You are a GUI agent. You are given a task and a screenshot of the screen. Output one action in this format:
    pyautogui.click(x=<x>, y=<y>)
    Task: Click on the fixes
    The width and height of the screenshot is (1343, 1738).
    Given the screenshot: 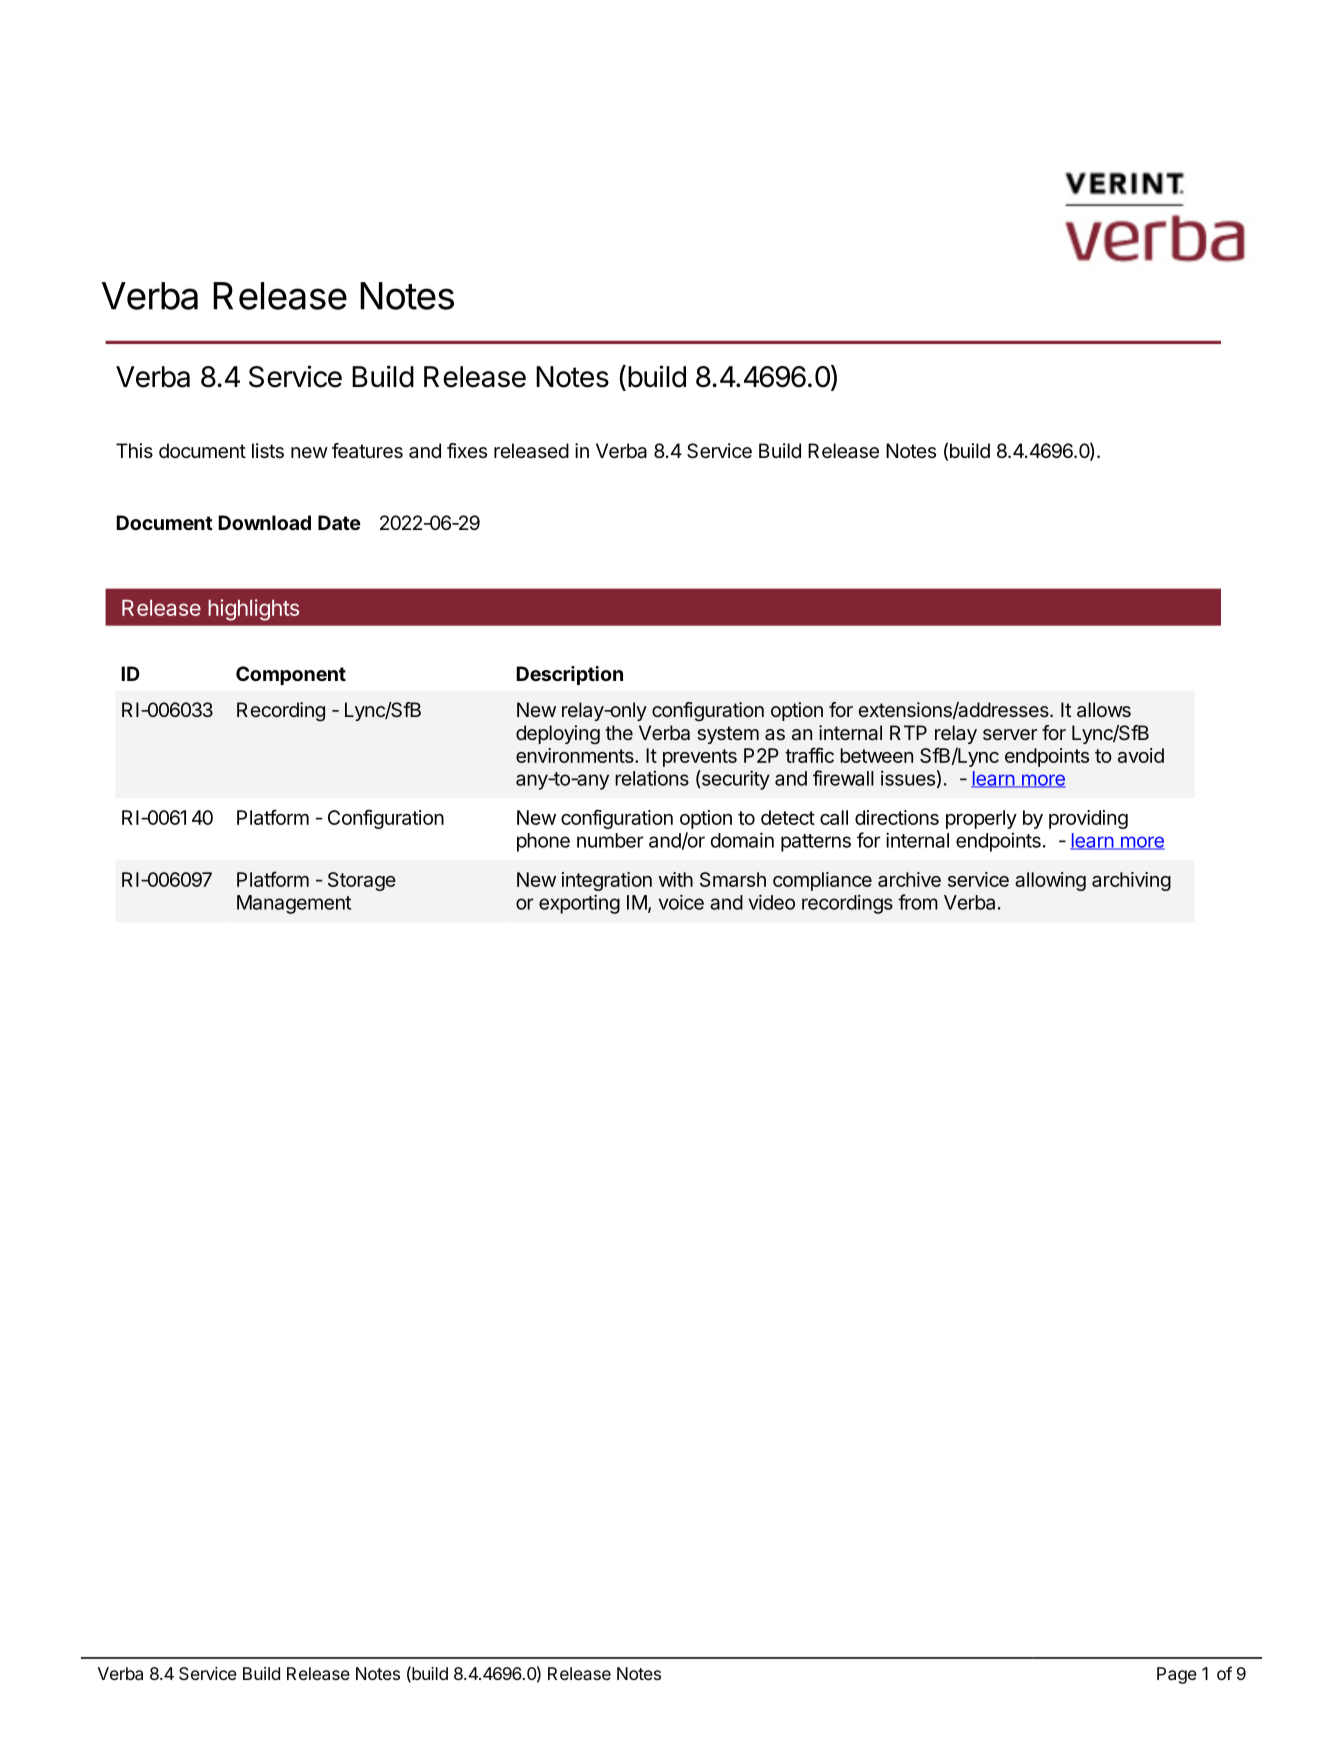 What is the action you would take?
    pyautogui.click(x=467, y=450)
